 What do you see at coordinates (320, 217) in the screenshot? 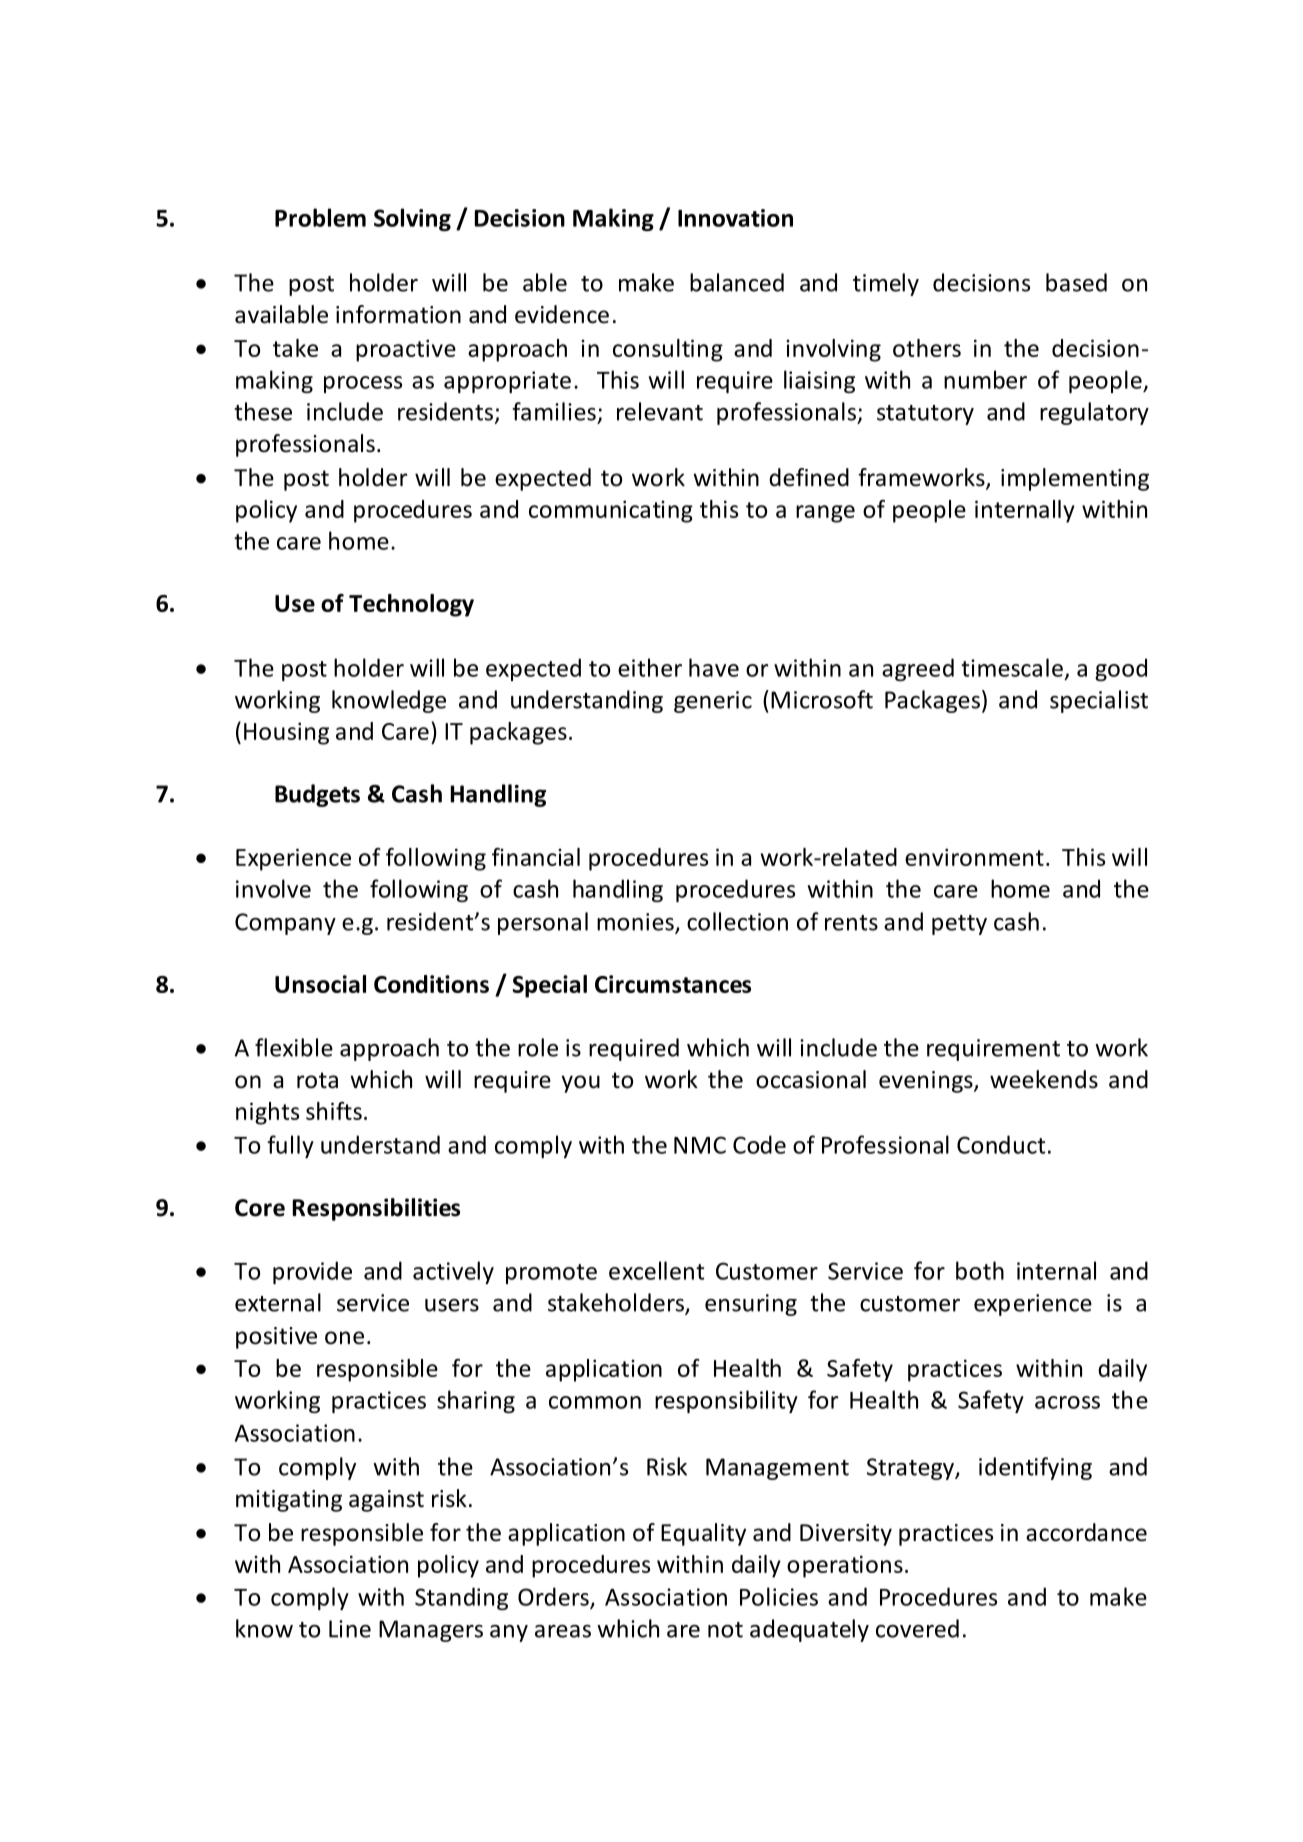
I see `Problem` at bounding box center [320, 217].
